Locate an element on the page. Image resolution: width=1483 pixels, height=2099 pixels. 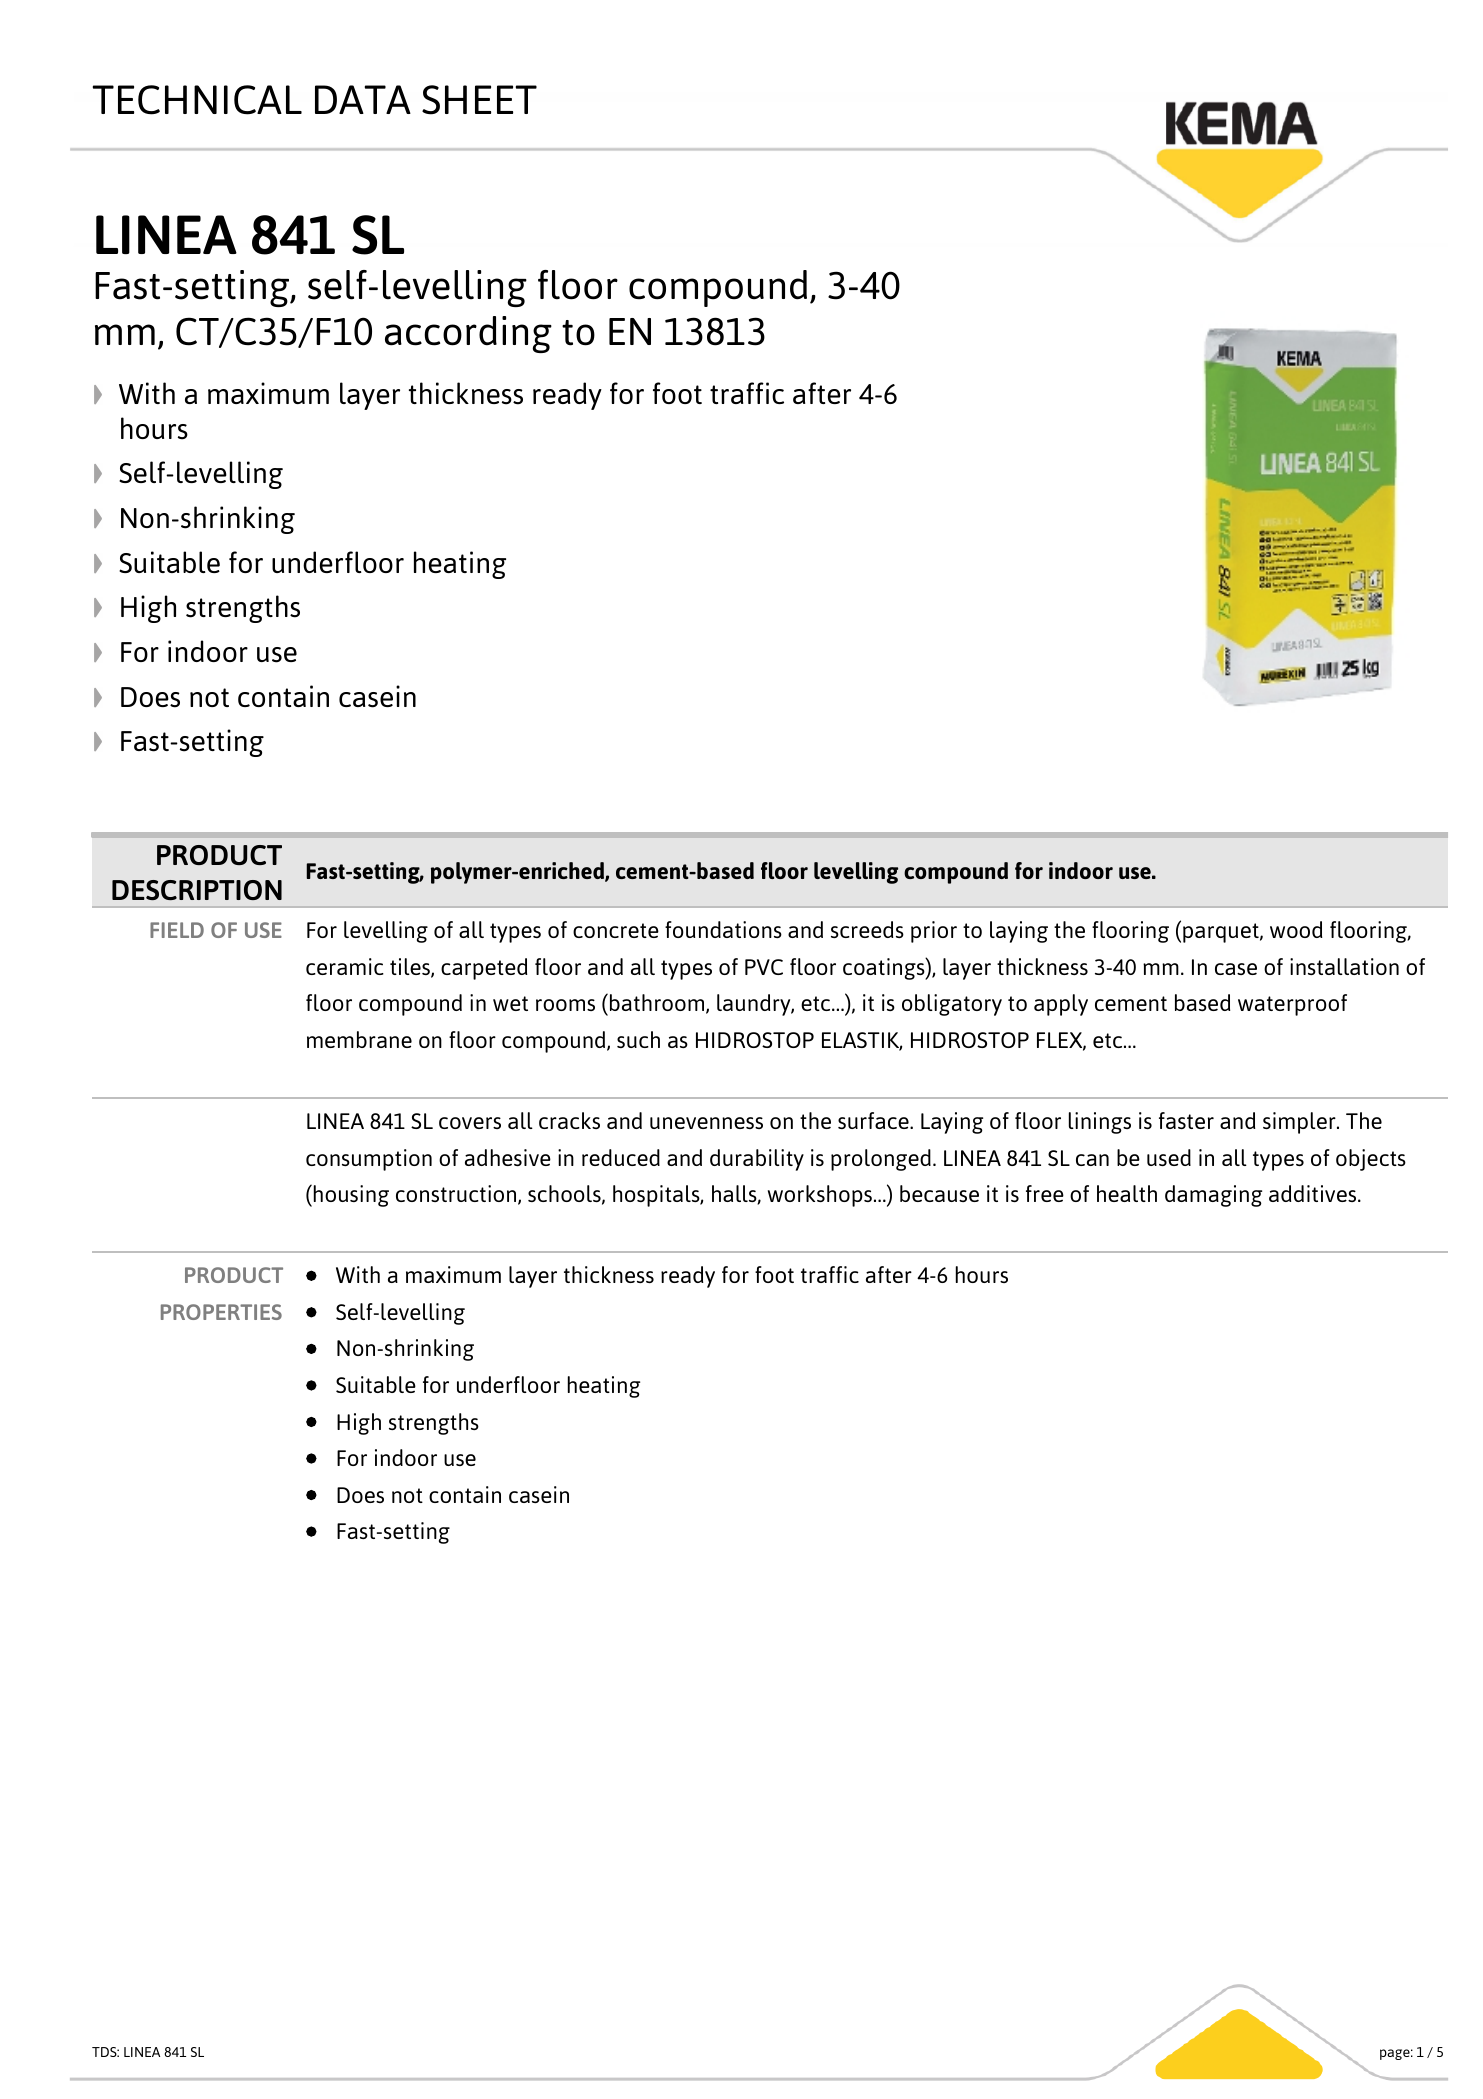
PROPERTIES is located at coordinates (221, 1312).
